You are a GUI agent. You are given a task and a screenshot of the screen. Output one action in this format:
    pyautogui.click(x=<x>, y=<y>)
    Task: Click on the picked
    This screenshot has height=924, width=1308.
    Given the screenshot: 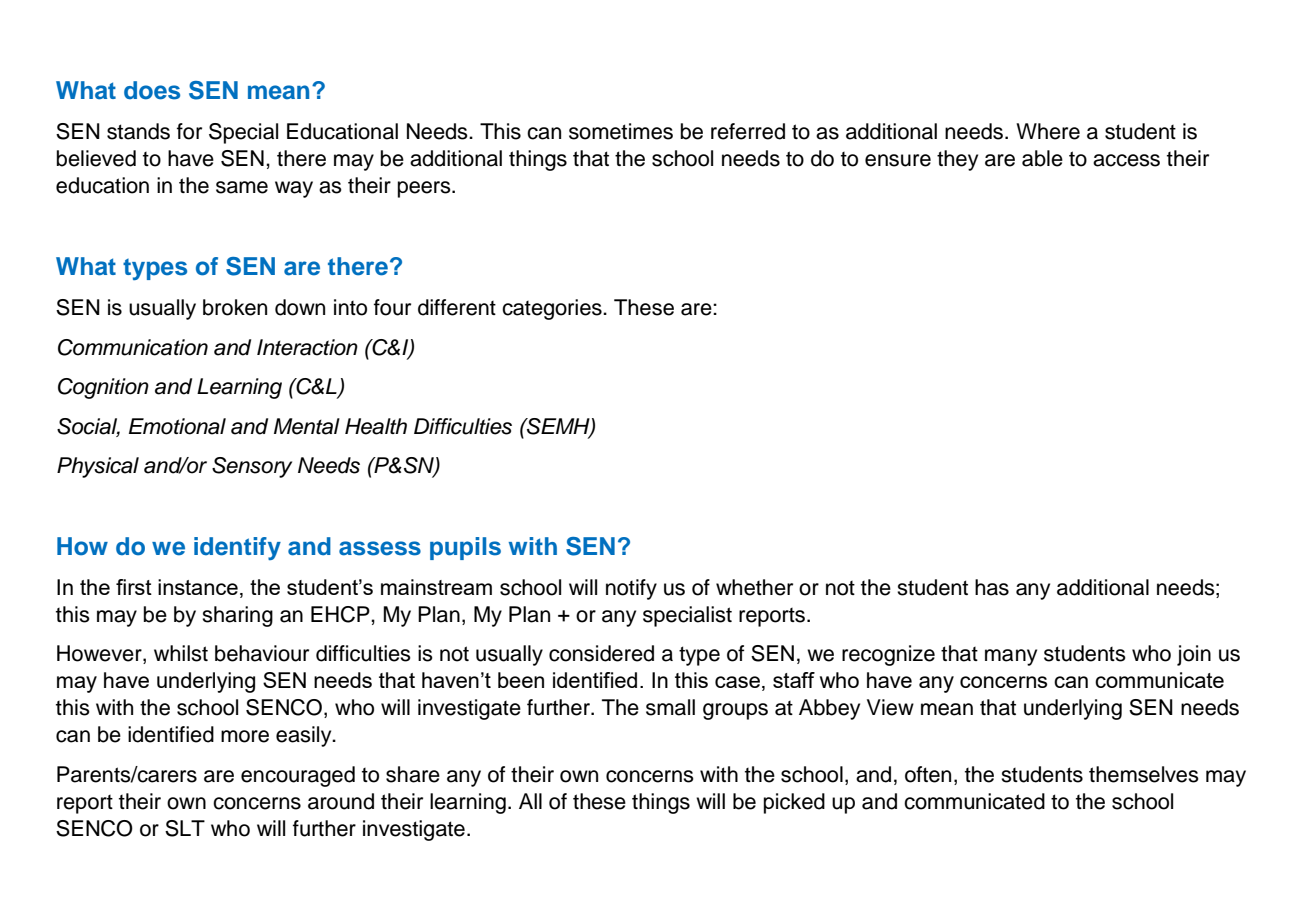 What is the action you would take?
    pyautogui.click(x=794, y=803)
